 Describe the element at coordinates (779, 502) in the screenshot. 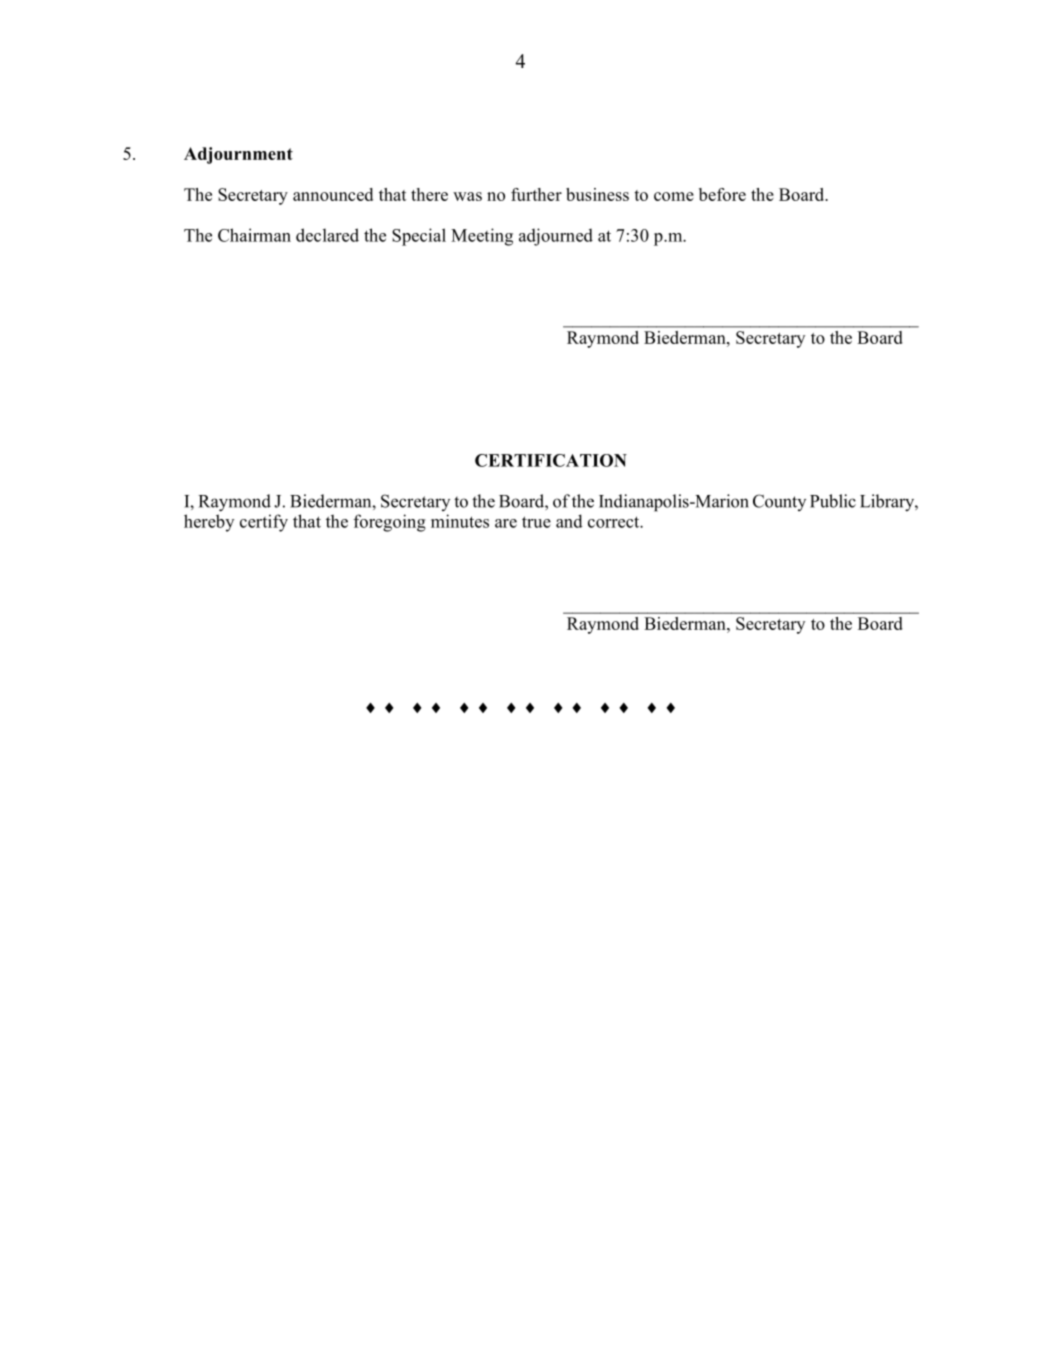

I see `County` at that location.
